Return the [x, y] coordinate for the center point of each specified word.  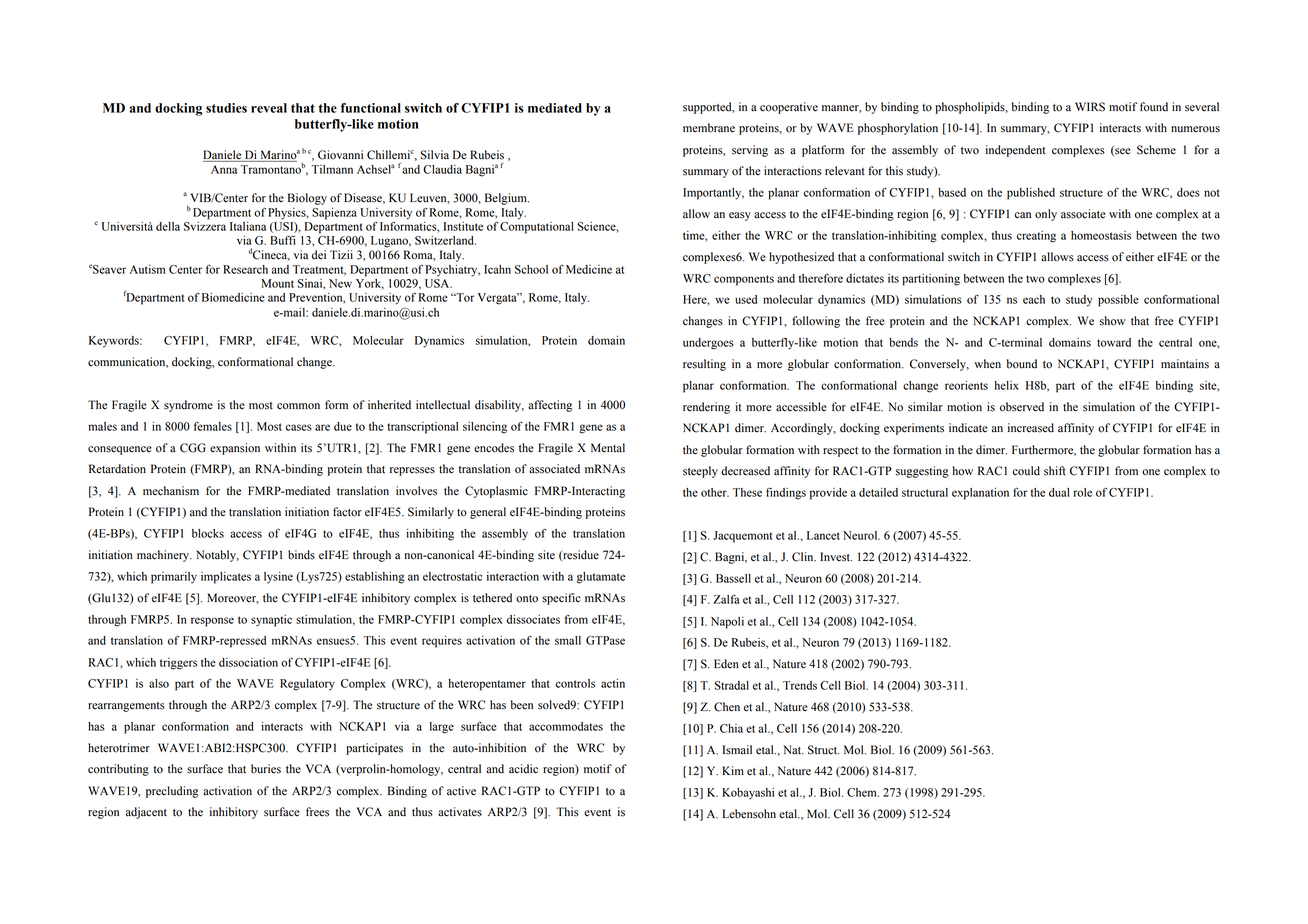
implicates [226, 578]
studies [226, 108]
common [298, 406]
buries [266, 769]
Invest [836, 557]
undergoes [708, 344]
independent [1016, 151]
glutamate [601, 578]
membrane [709, 128]
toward [1114, 342]
